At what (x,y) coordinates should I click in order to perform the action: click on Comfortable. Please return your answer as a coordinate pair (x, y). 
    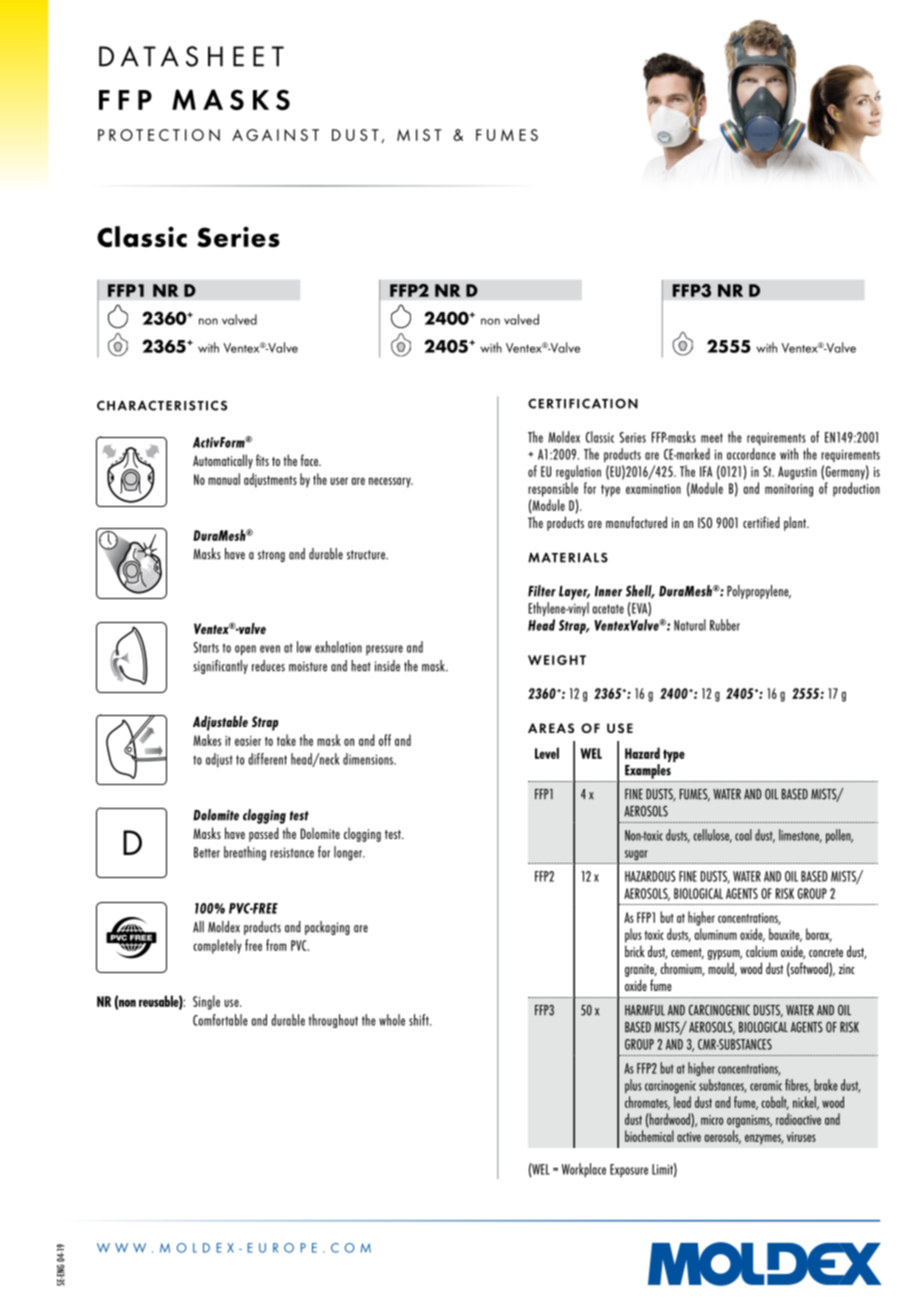
    Looking at the image, I should click on (220, 1020).
